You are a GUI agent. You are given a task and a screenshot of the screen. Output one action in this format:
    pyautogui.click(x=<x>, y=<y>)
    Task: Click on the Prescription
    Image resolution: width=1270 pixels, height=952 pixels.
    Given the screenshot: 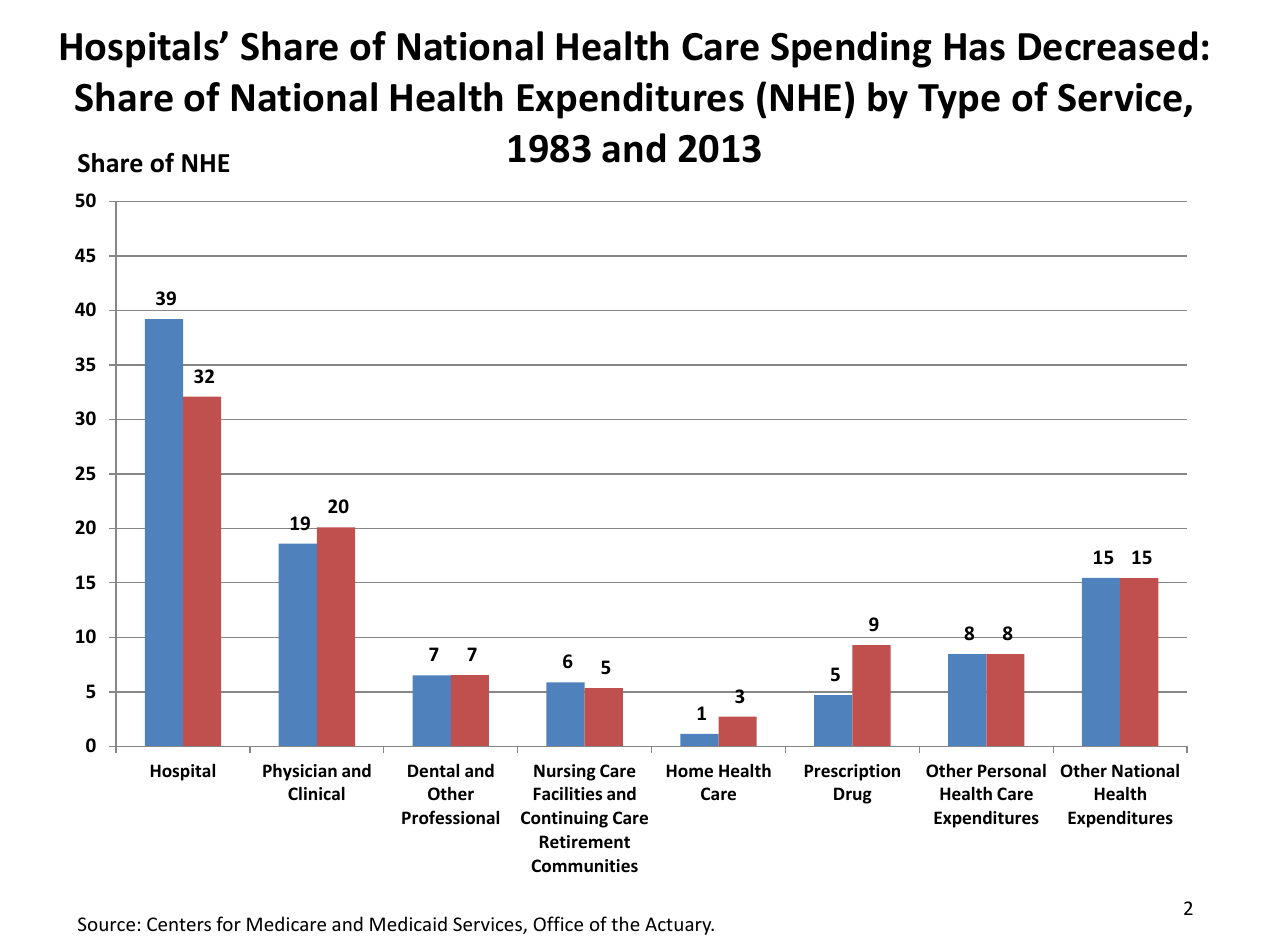 What is the action you would take?
    pyautogui.click(x=852, y=772)
